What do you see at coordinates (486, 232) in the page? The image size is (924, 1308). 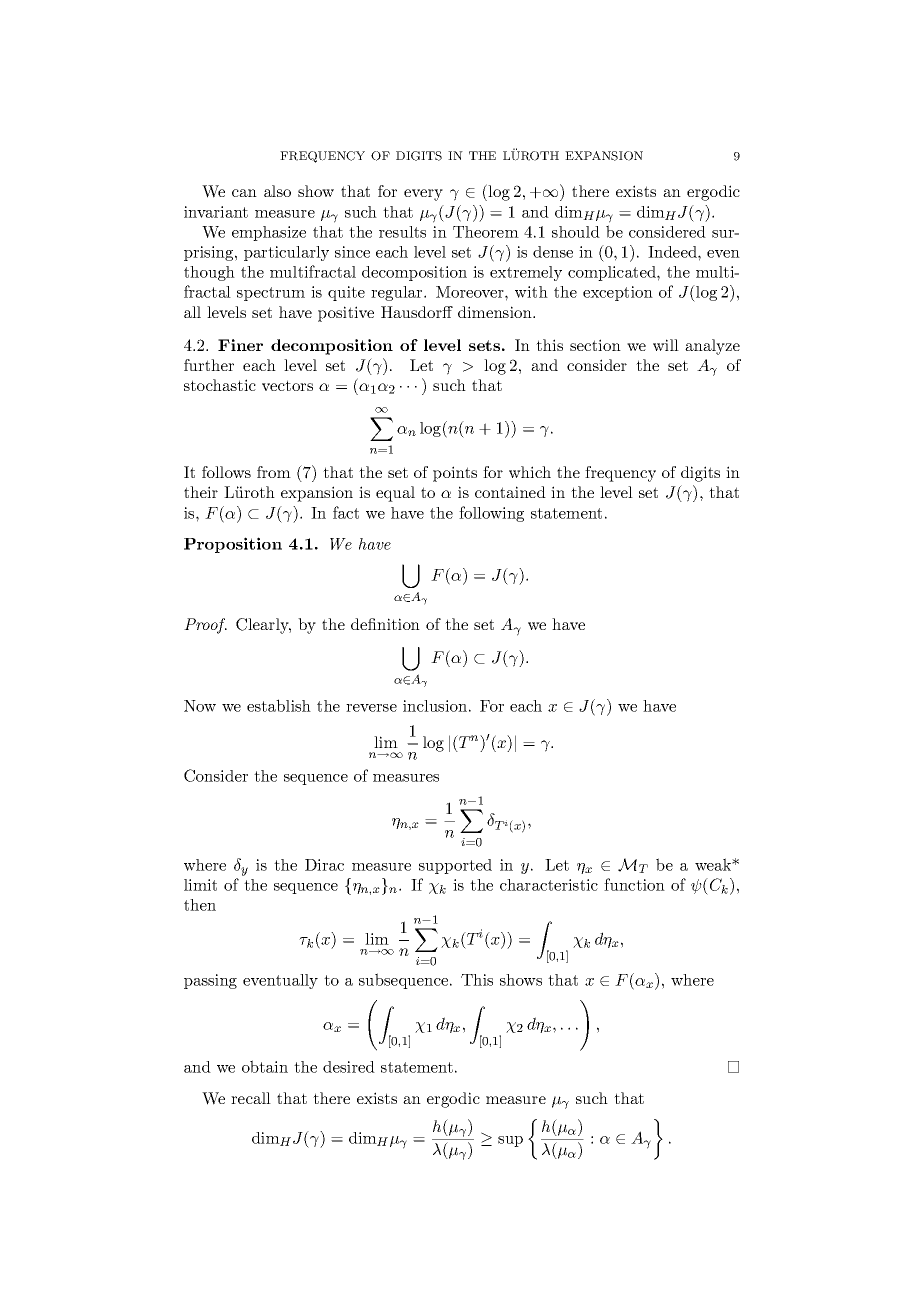 I see `Theorem` at bounding box center [486, 232].
